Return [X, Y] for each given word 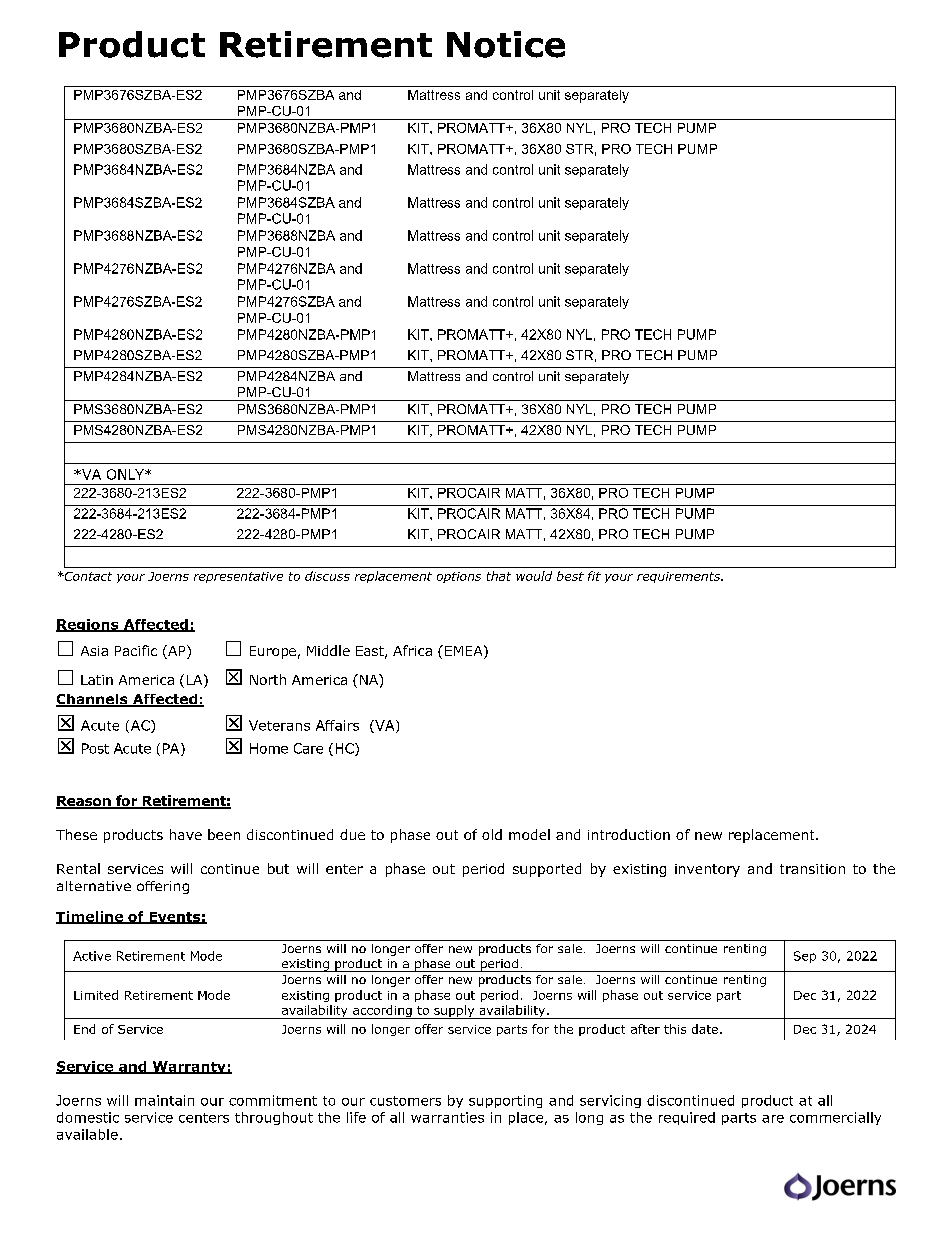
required [687, 1118]
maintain [164, 1100]
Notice [506, 44]
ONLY [126, 474]
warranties [447, 1117]
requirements [679, 577]
